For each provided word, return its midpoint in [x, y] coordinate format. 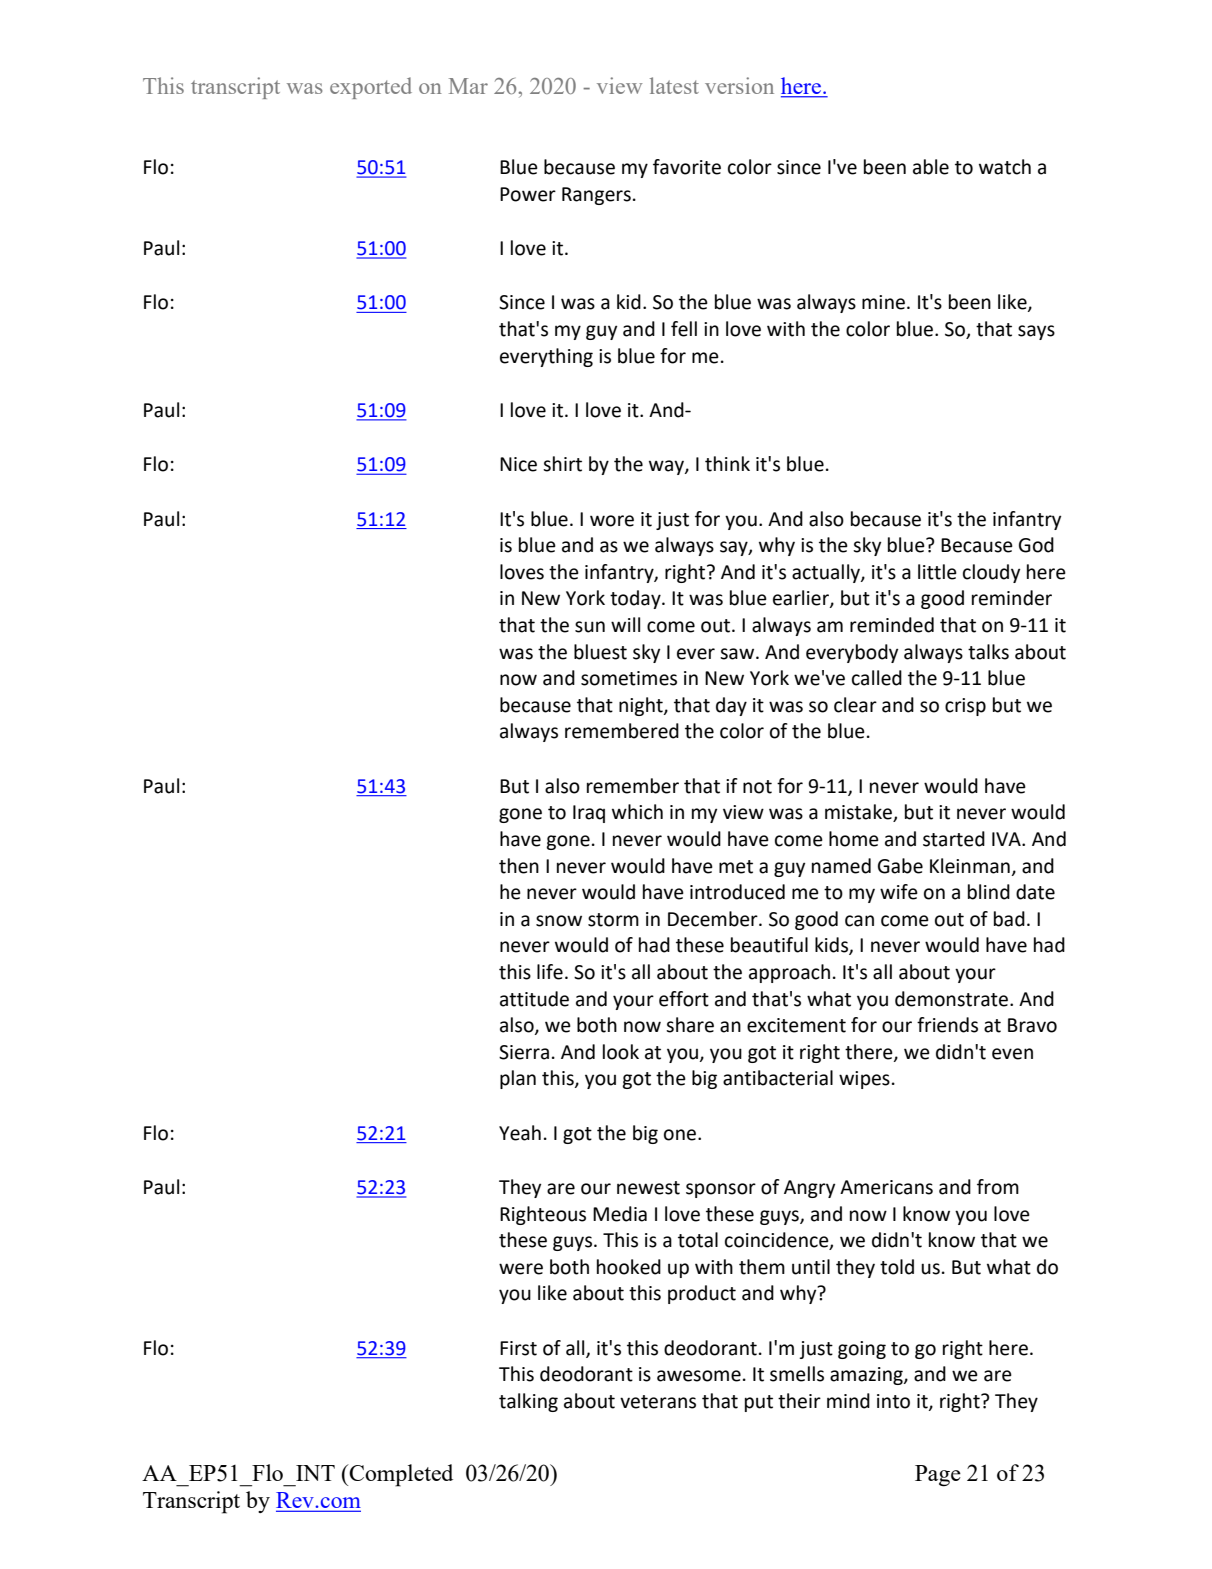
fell [684, 329]
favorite [687, 167]
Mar [468, 86]
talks [988, 652]
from [998, 1187]
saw [738, 654]
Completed [400, 1475]
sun [590, 627]
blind [989, 892]
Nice [518, 464]
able [931, 167]
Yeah [520, 1133]
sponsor [721, 1190]
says [1036, 332]
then [519, 866]
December [714, 919]
